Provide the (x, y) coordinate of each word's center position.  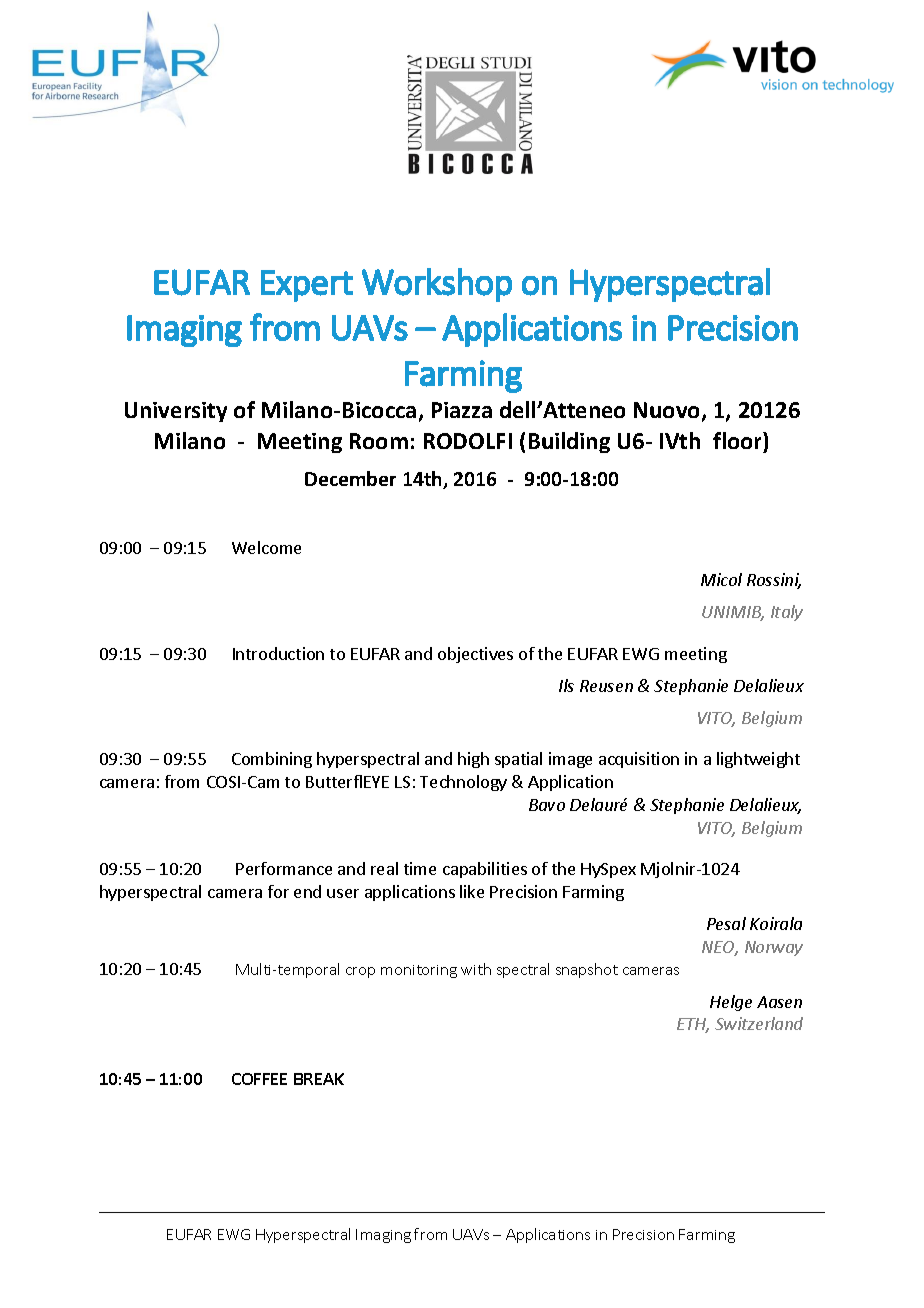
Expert (307, 286)
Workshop (437, 285)
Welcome (266, 547)
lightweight (758, 760)
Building (569, 442)
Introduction (278, 653)
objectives (475, 655)
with (476, 969)
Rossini (774, 581)
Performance (284, 868)
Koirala (776, 923)
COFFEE (259, 1079)
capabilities (485, 870)
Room (379, 441)
